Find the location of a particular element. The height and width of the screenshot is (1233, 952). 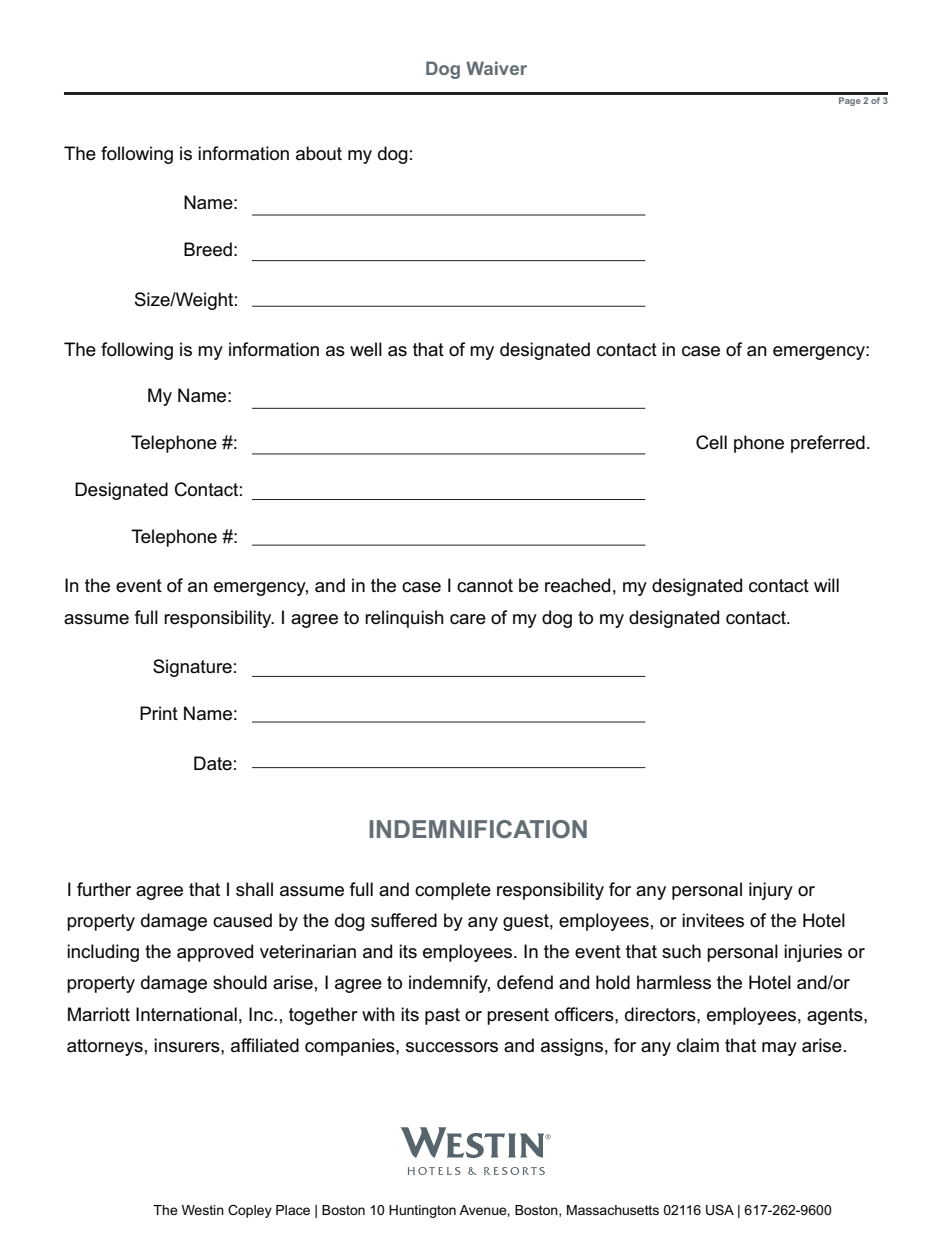

Copley is located at coordinates (250, 1211).
